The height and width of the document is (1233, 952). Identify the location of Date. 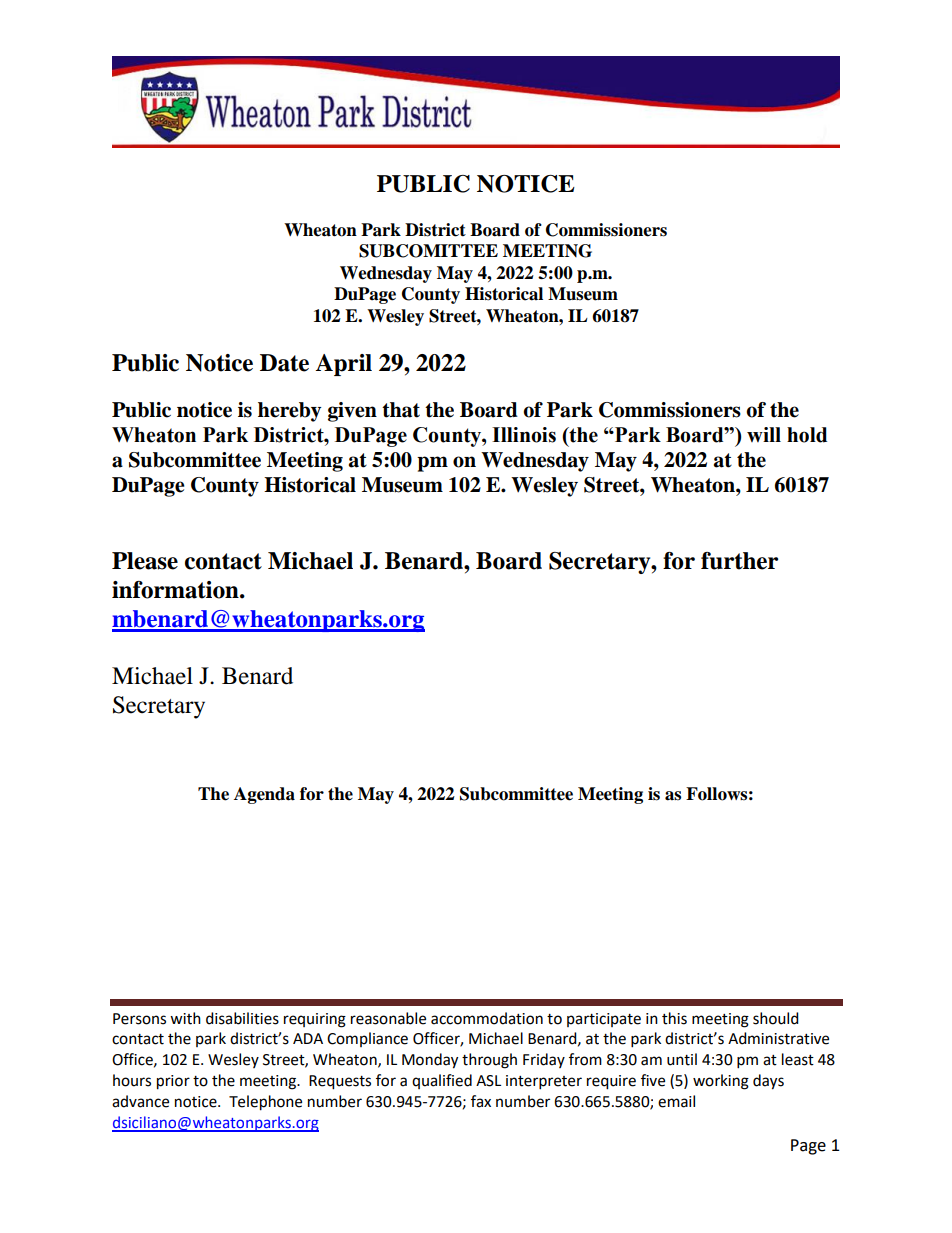
(284, 363).
